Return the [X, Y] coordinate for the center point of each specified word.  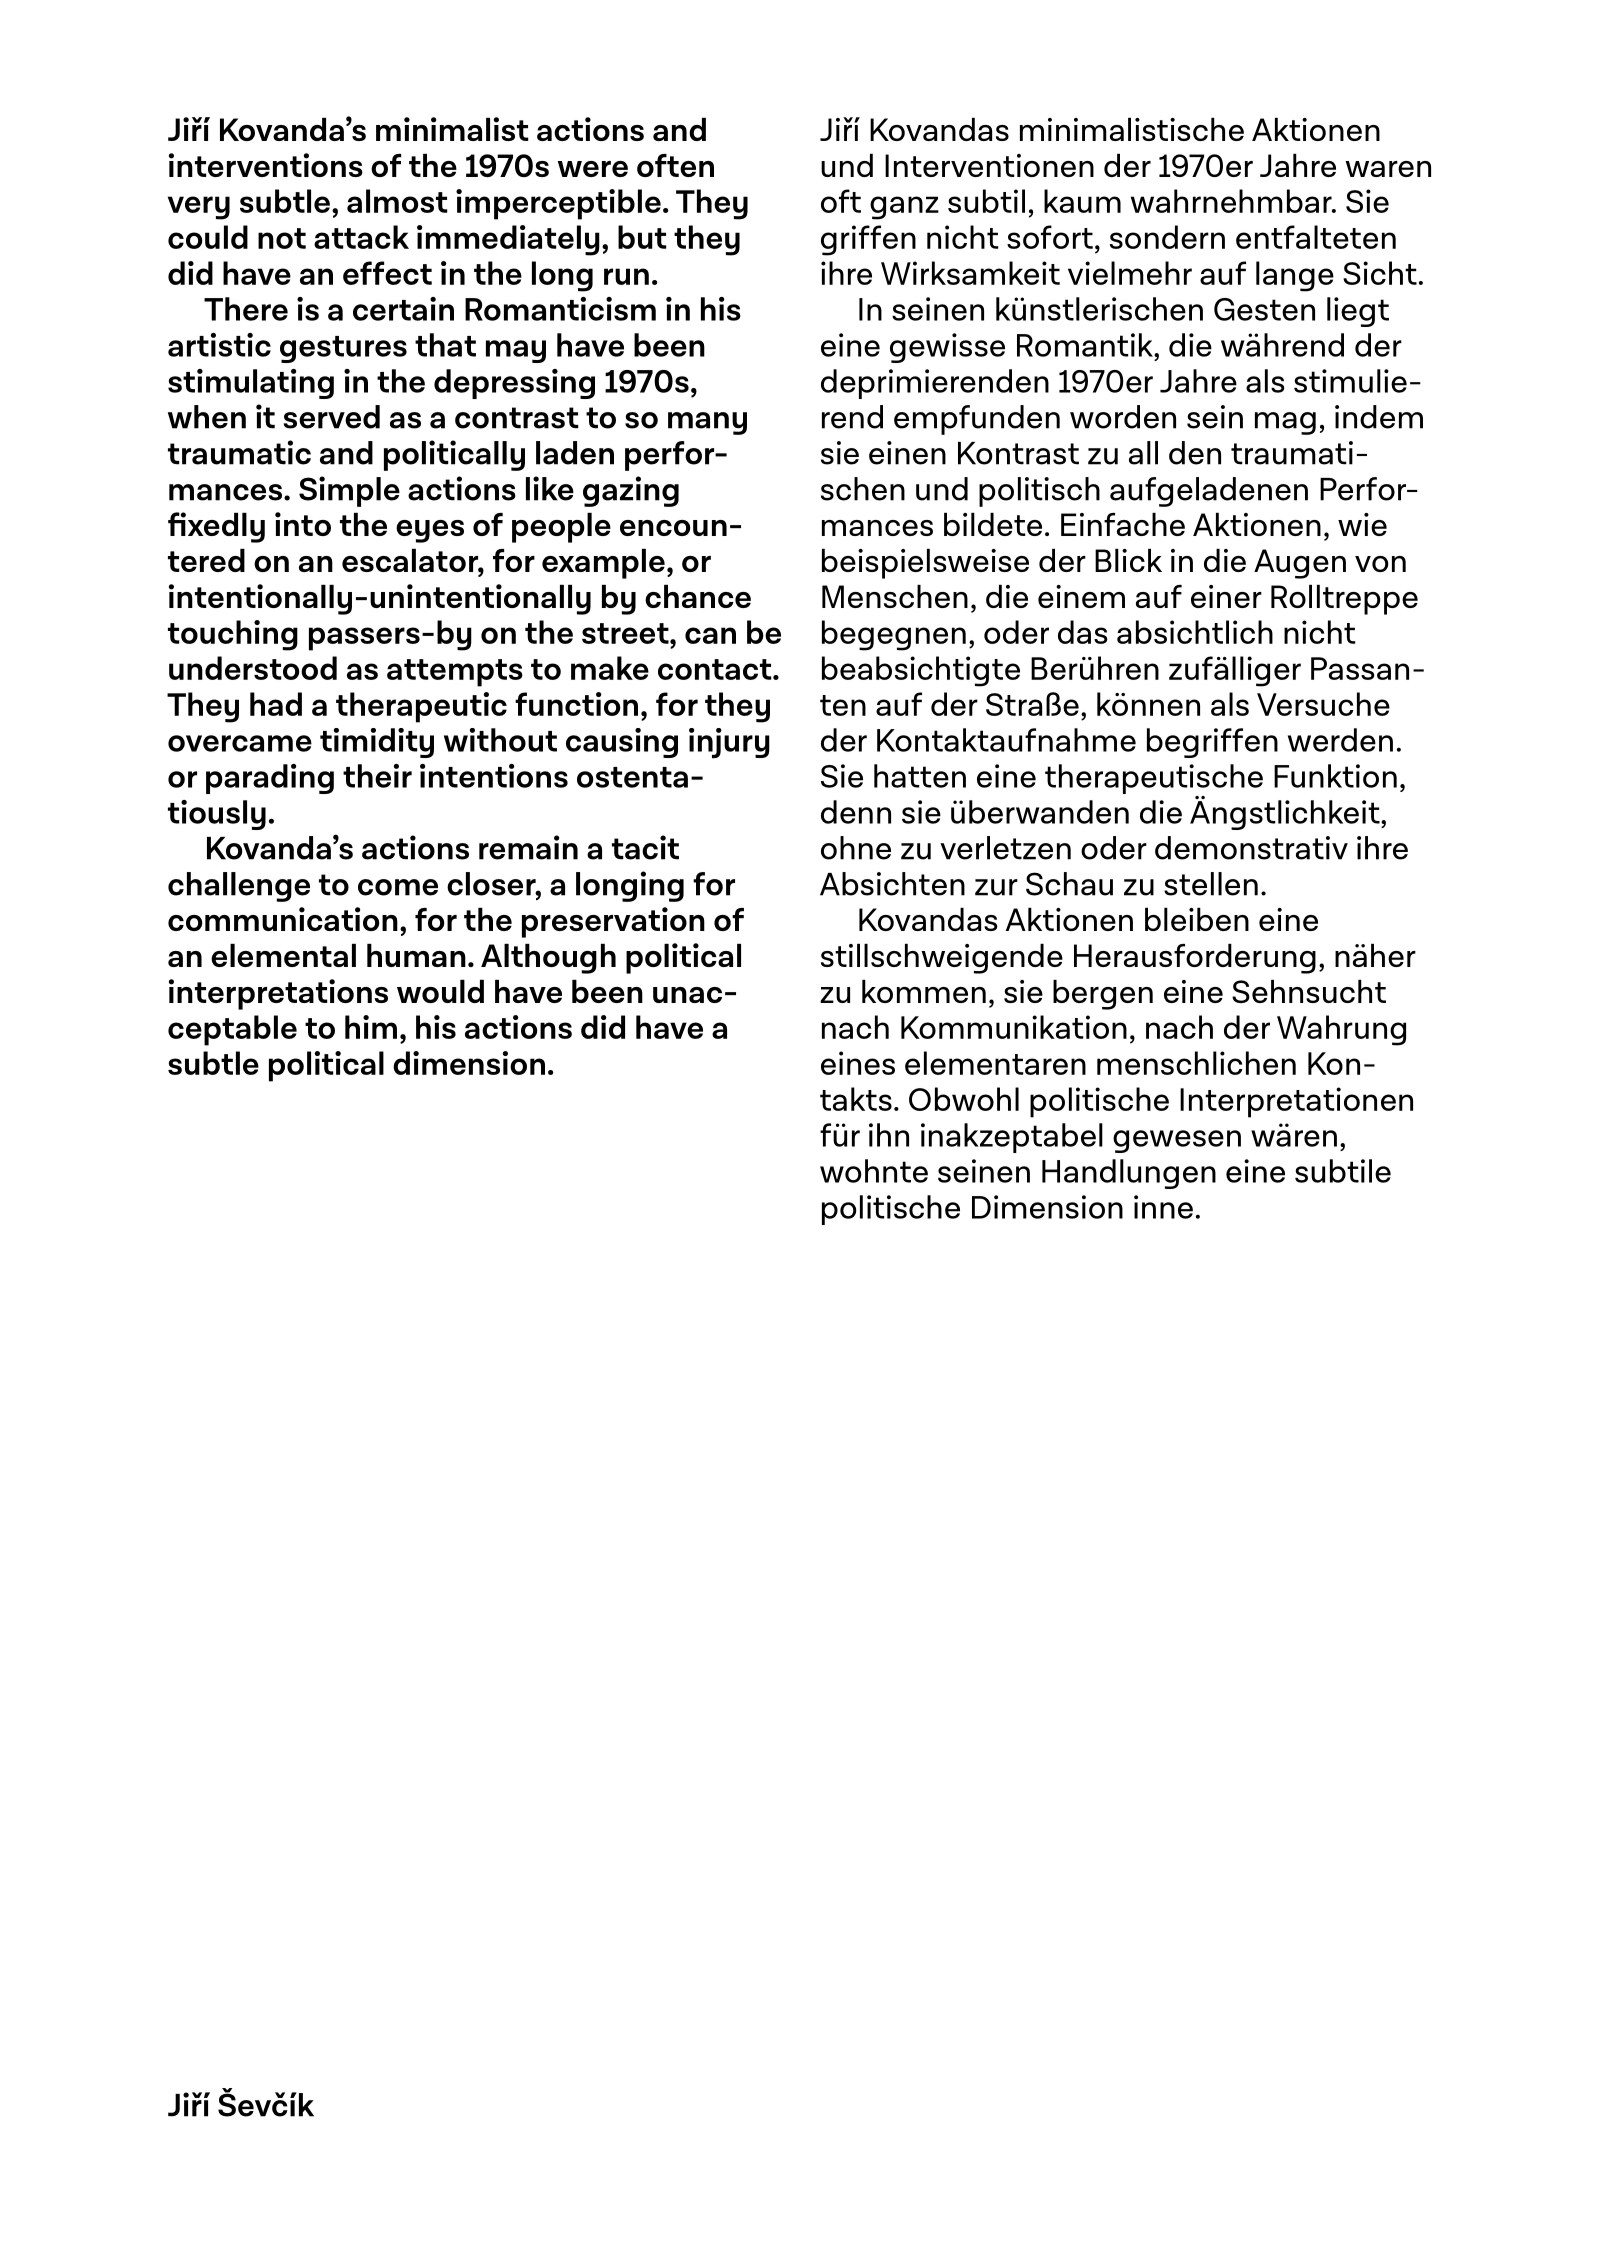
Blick [1128, 560]
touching [233, 635]
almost [397, 201]
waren [1388, 169]
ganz [904, 208]
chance [698, 596]
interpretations [278, 994]
